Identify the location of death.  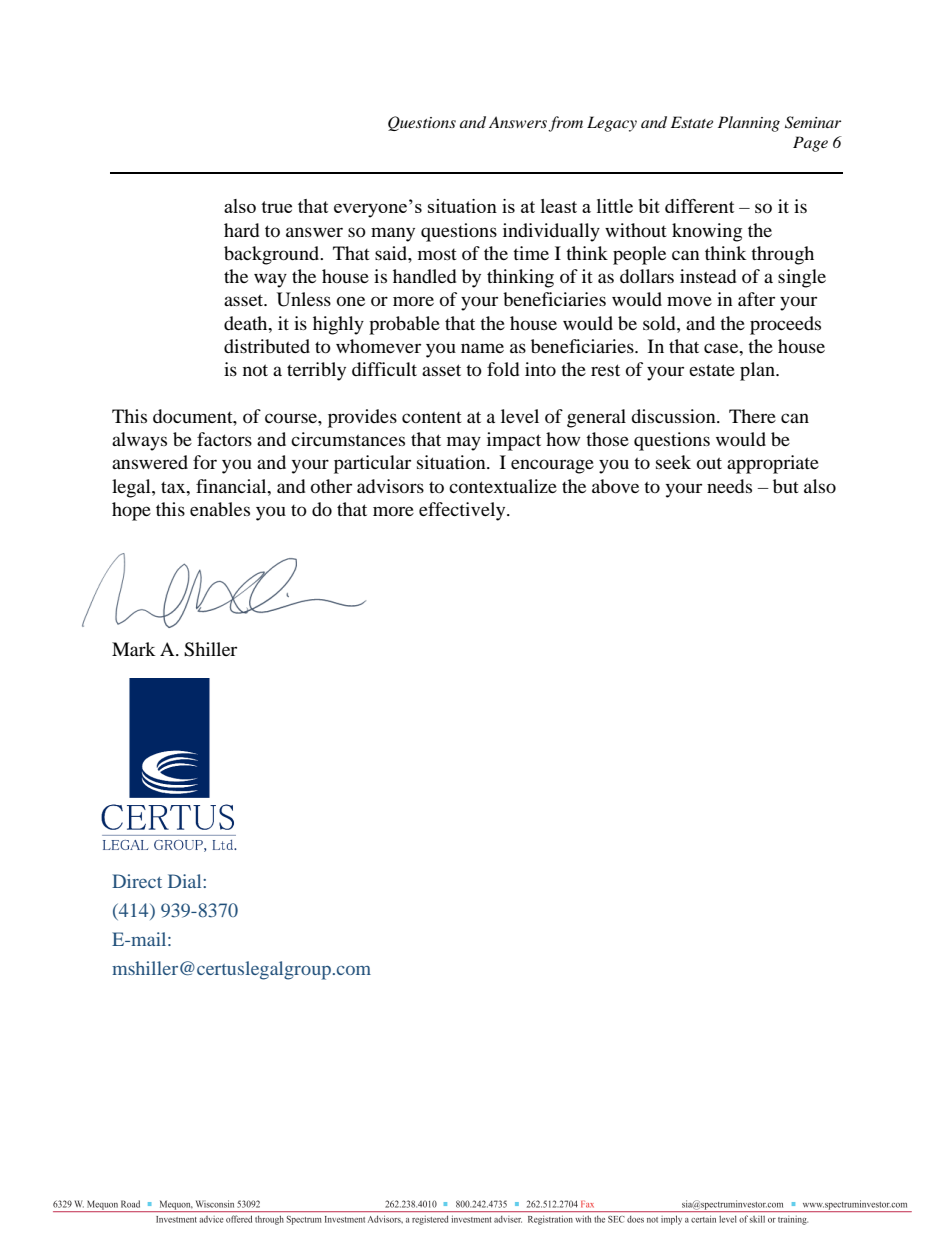
(247, 323).
